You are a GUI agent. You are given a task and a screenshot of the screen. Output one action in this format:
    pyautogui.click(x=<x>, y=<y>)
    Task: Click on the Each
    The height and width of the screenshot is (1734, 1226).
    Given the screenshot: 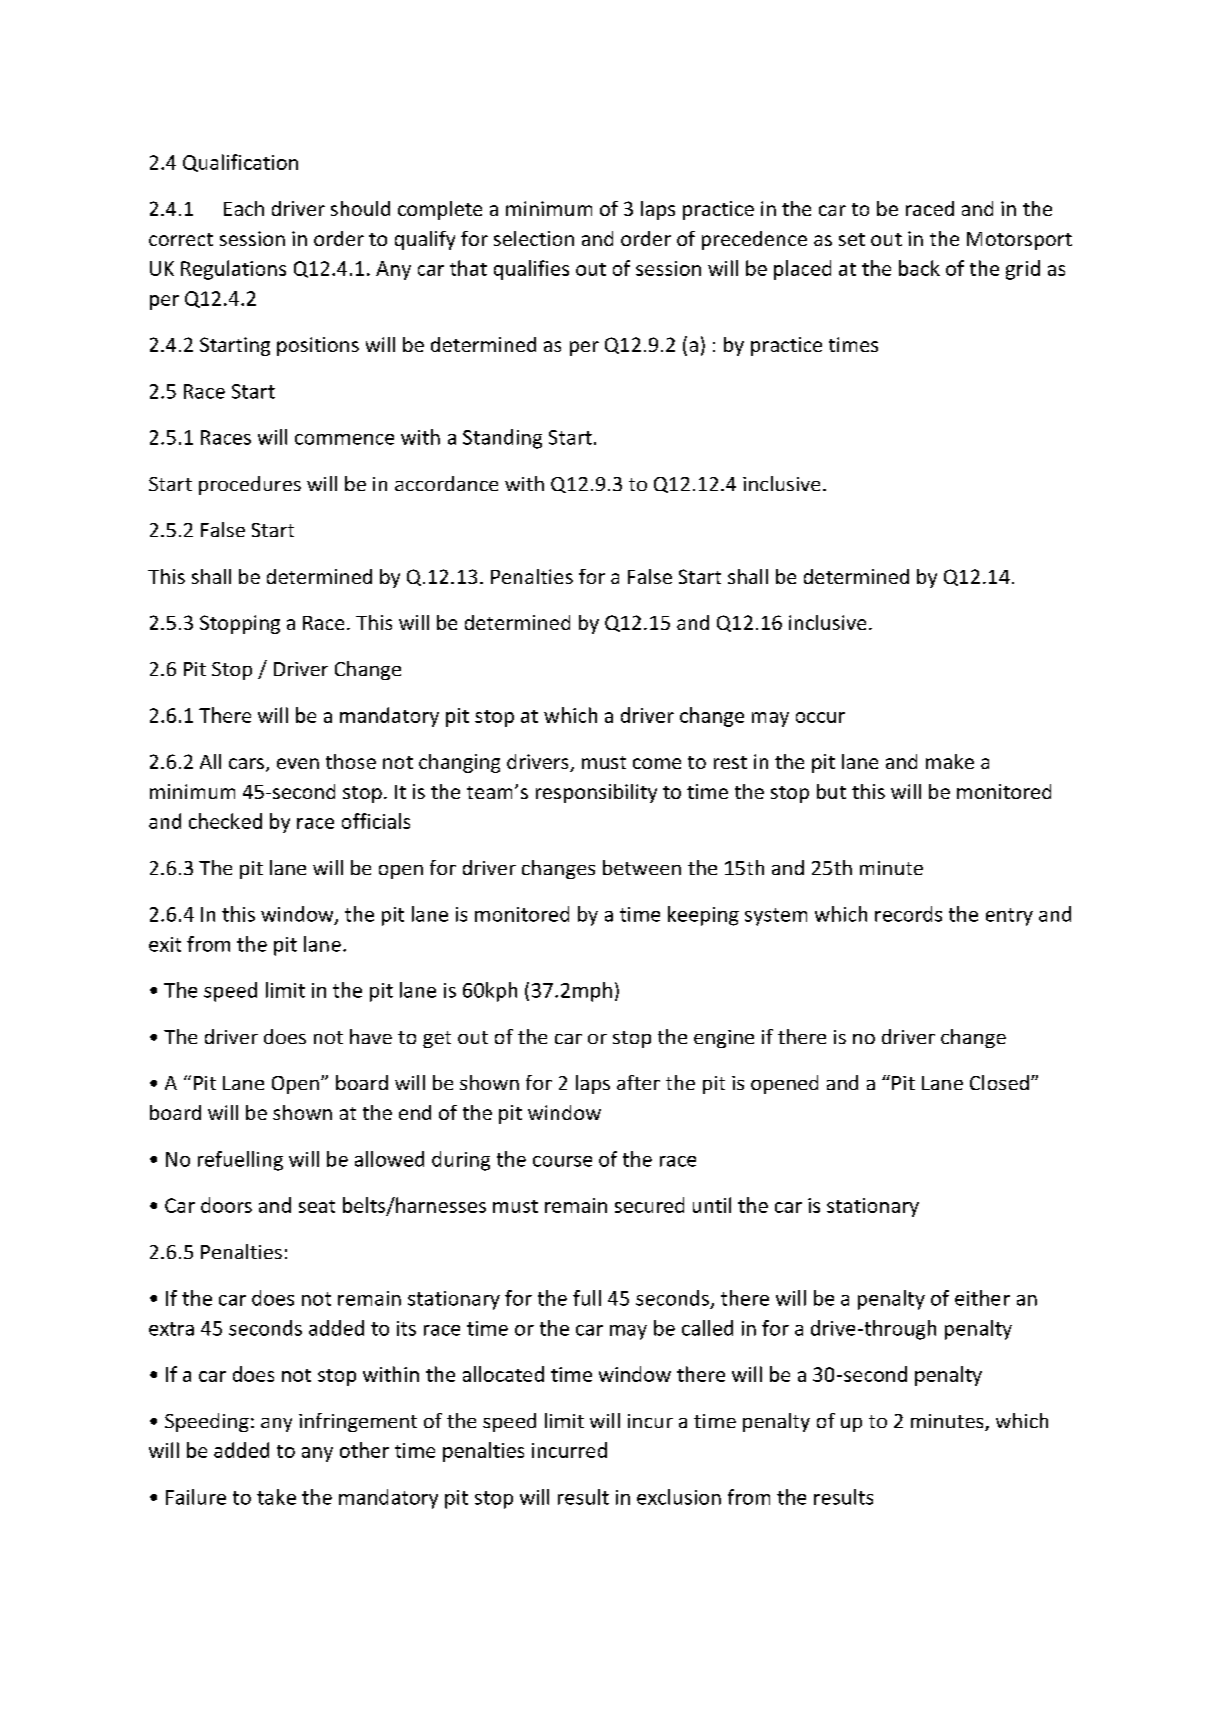 What is the action you would take?
    pyautogui.click(x=244, y=208)
